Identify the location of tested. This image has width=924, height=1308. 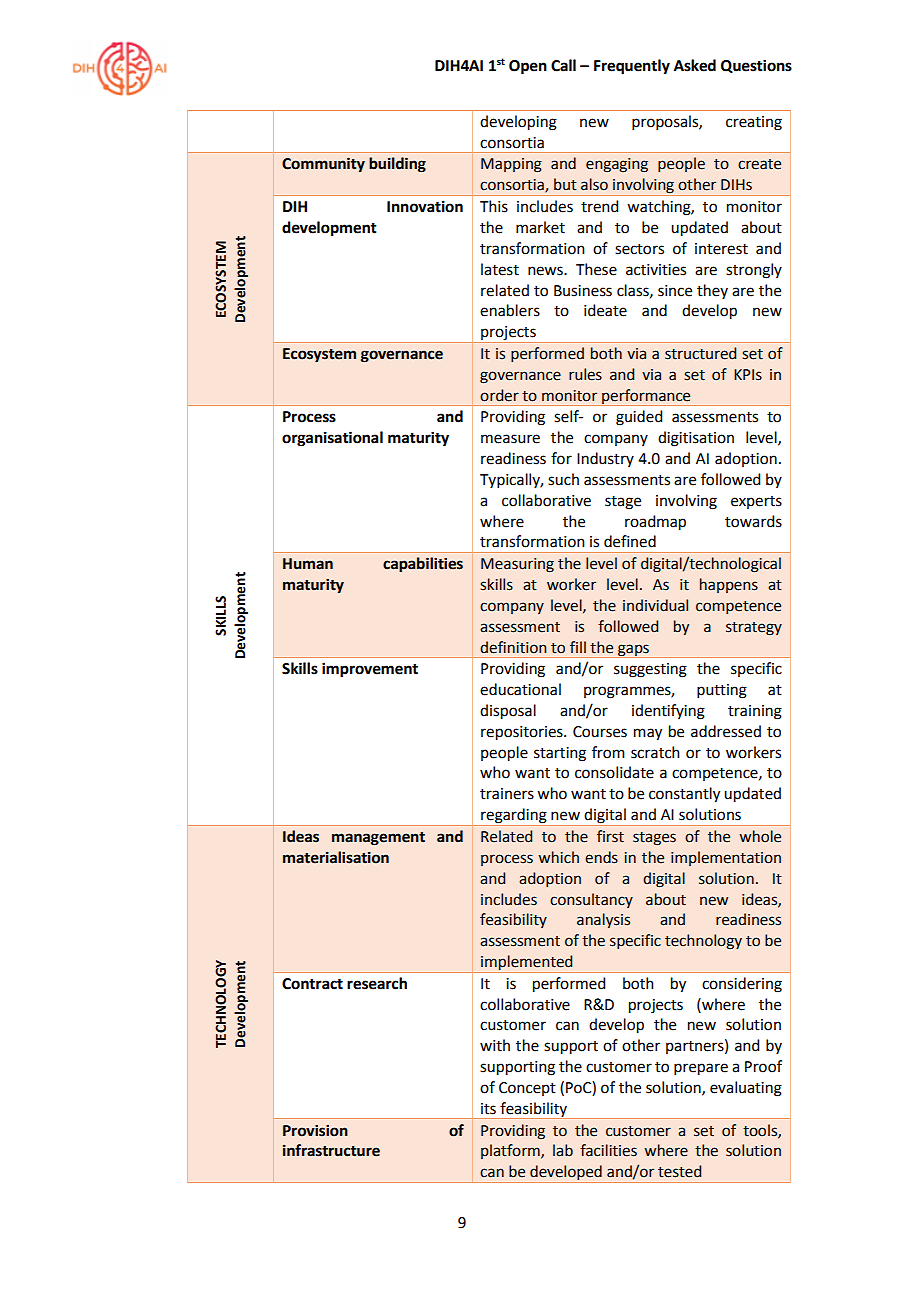
(679, 1171).
